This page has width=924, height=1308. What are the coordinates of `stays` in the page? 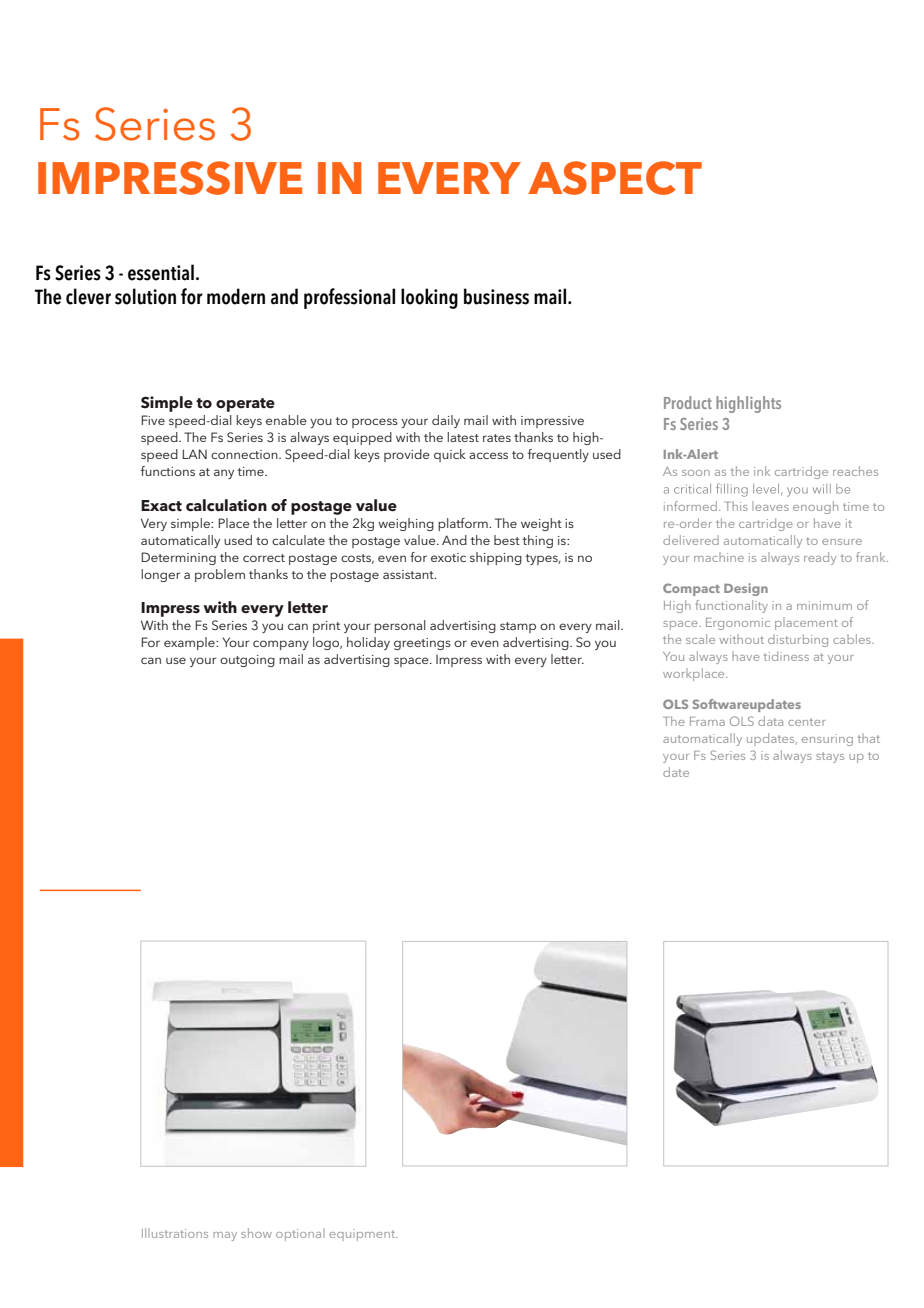 It's located at (830, 757).
